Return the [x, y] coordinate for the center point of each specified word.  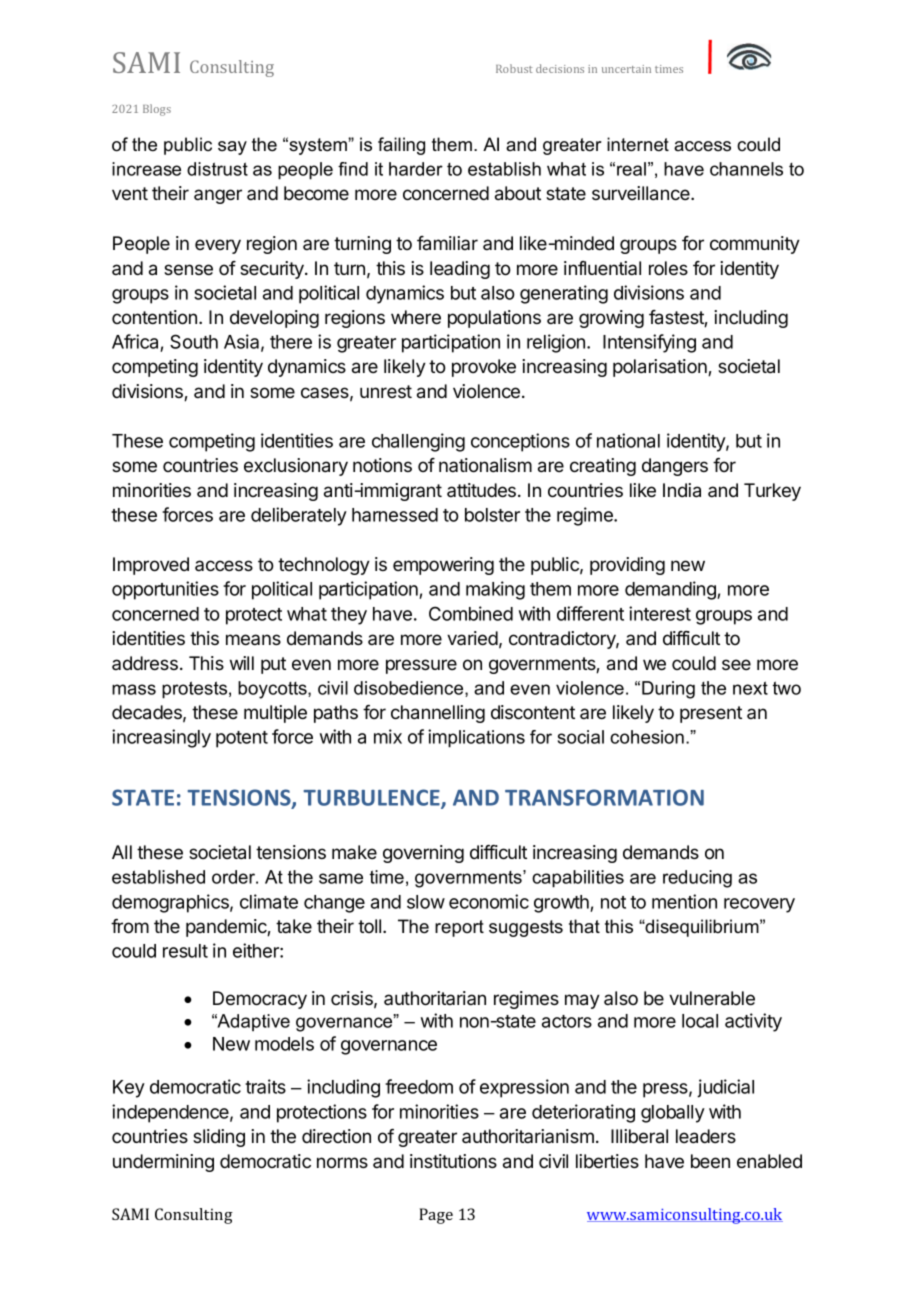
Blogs [157, 110]
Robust [514, 68]
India [682, 490]
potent [242, 739]
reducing [697, 879]
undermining [163, 1163]
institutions [453, 1161]
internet [638, 144]
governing [423, 854]
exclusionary [296, 467]
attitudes [483, 490]
